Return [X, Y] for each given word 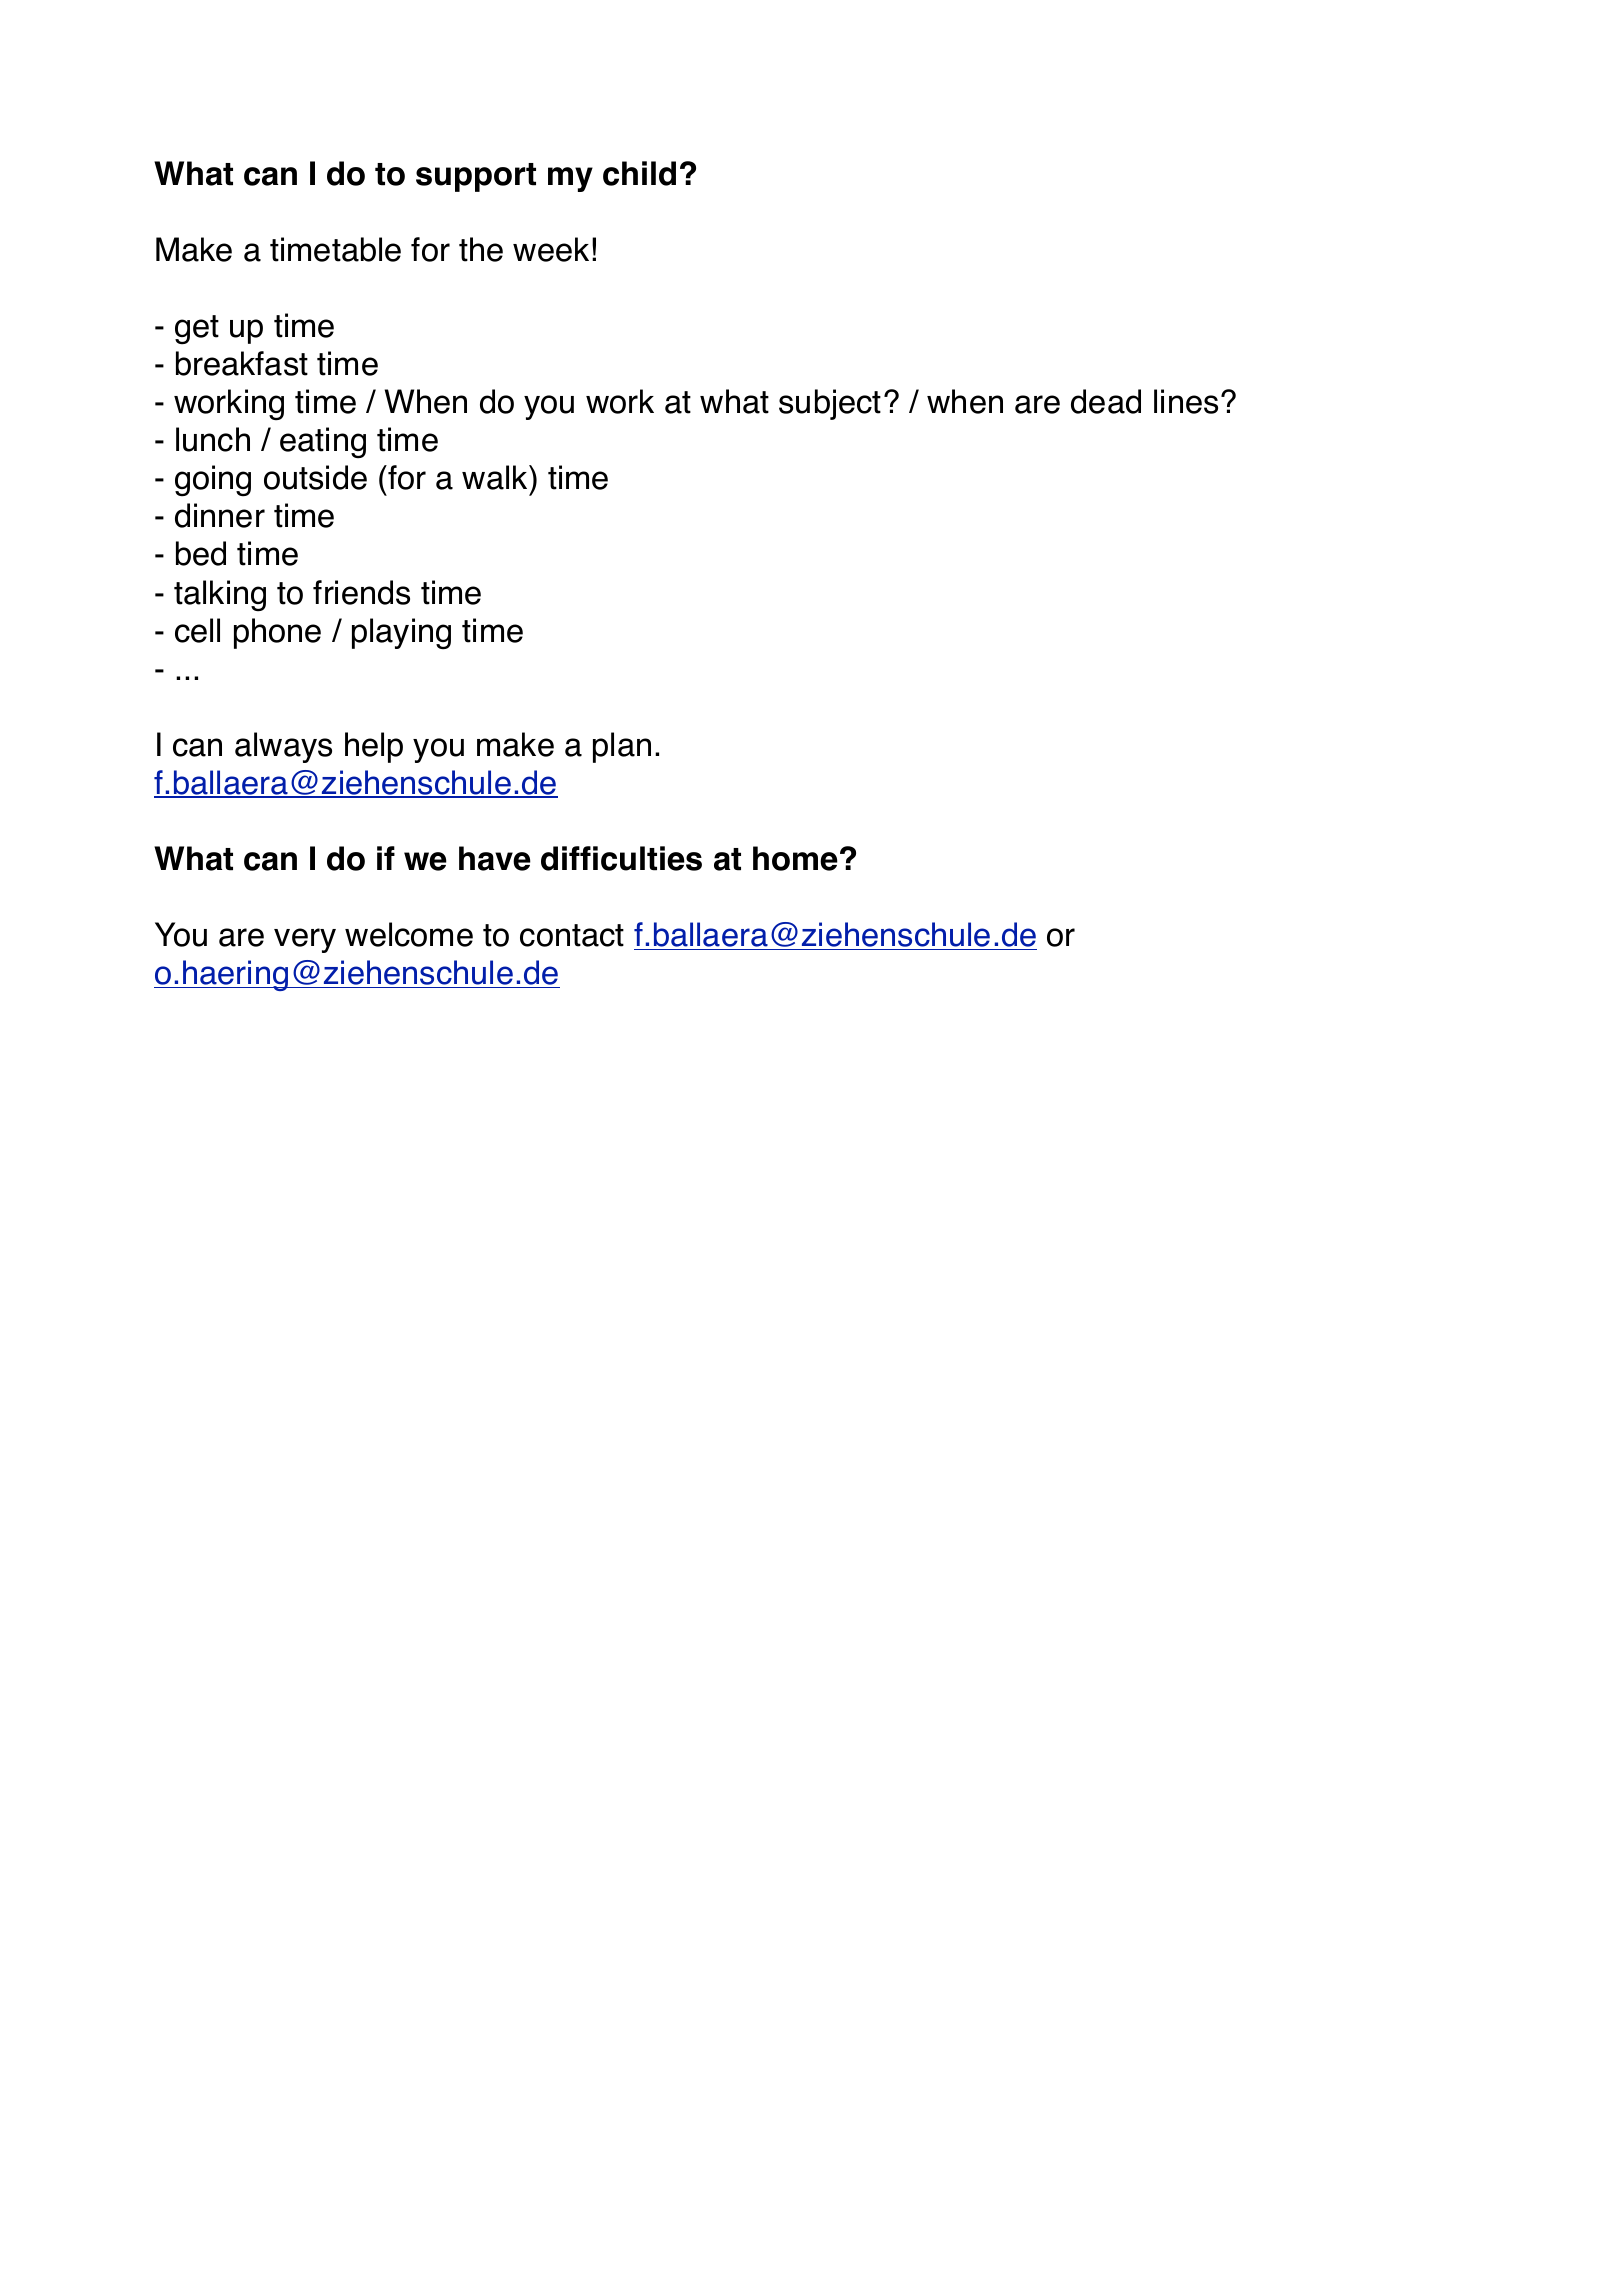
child [639, 173]
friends [361, 592]
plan [622, 747]
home [795, 858]
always [283, 747]
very [305, 940]
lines [1186, 401]
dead [1106, 401]
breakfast [242, 363]
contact [572, 935]
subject [830, 404]
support [476, 177]
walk [496, 477]
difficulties [621, 858]
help [374, 747]
